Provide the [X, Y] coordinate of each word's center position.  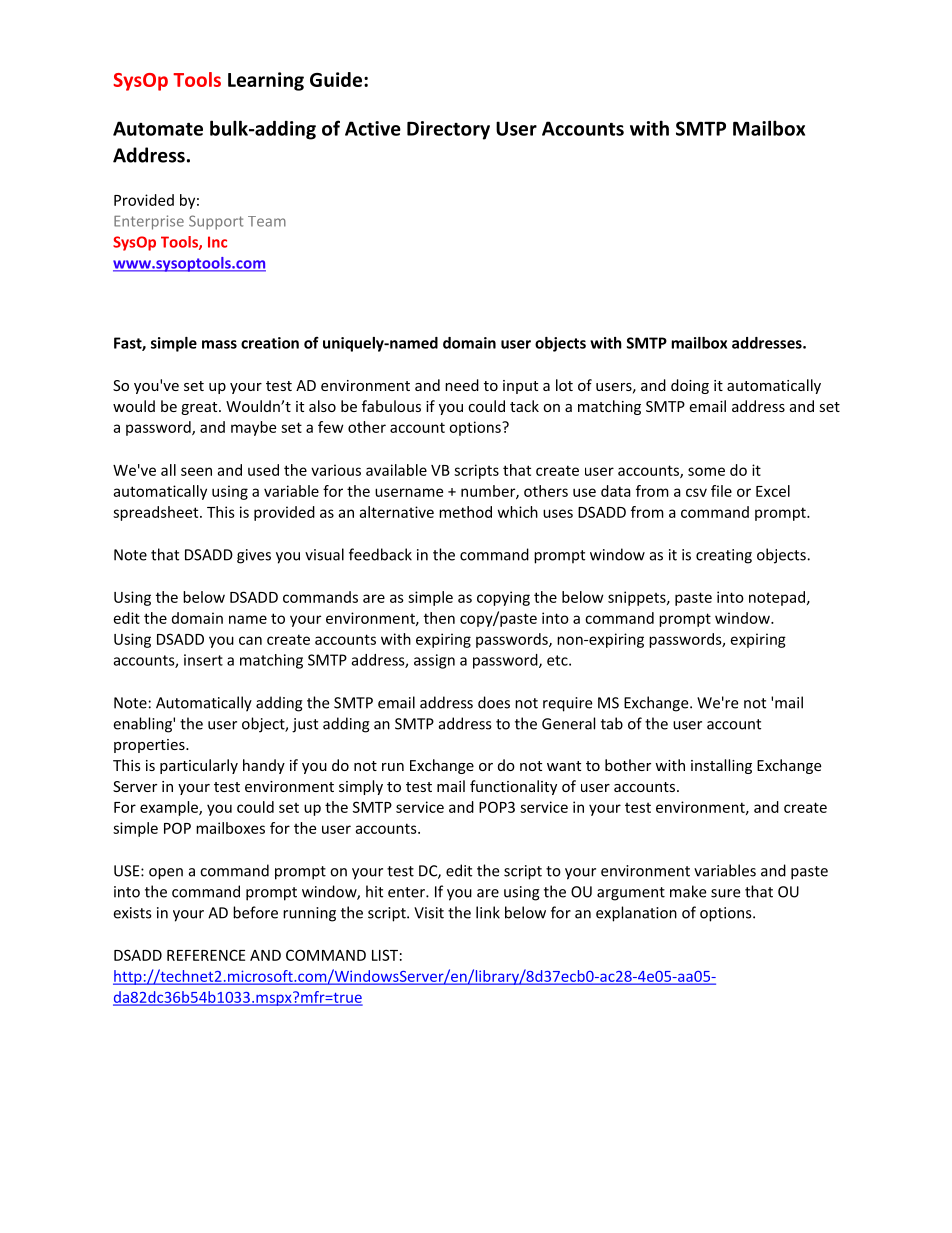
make [688, 891]
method [465, 512]
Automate [158, 128]
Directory [448, 130]
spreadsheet [157, 513]
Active [373, 128]
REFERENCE [206, 955]
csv [696, 492]
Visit [429, 913]
